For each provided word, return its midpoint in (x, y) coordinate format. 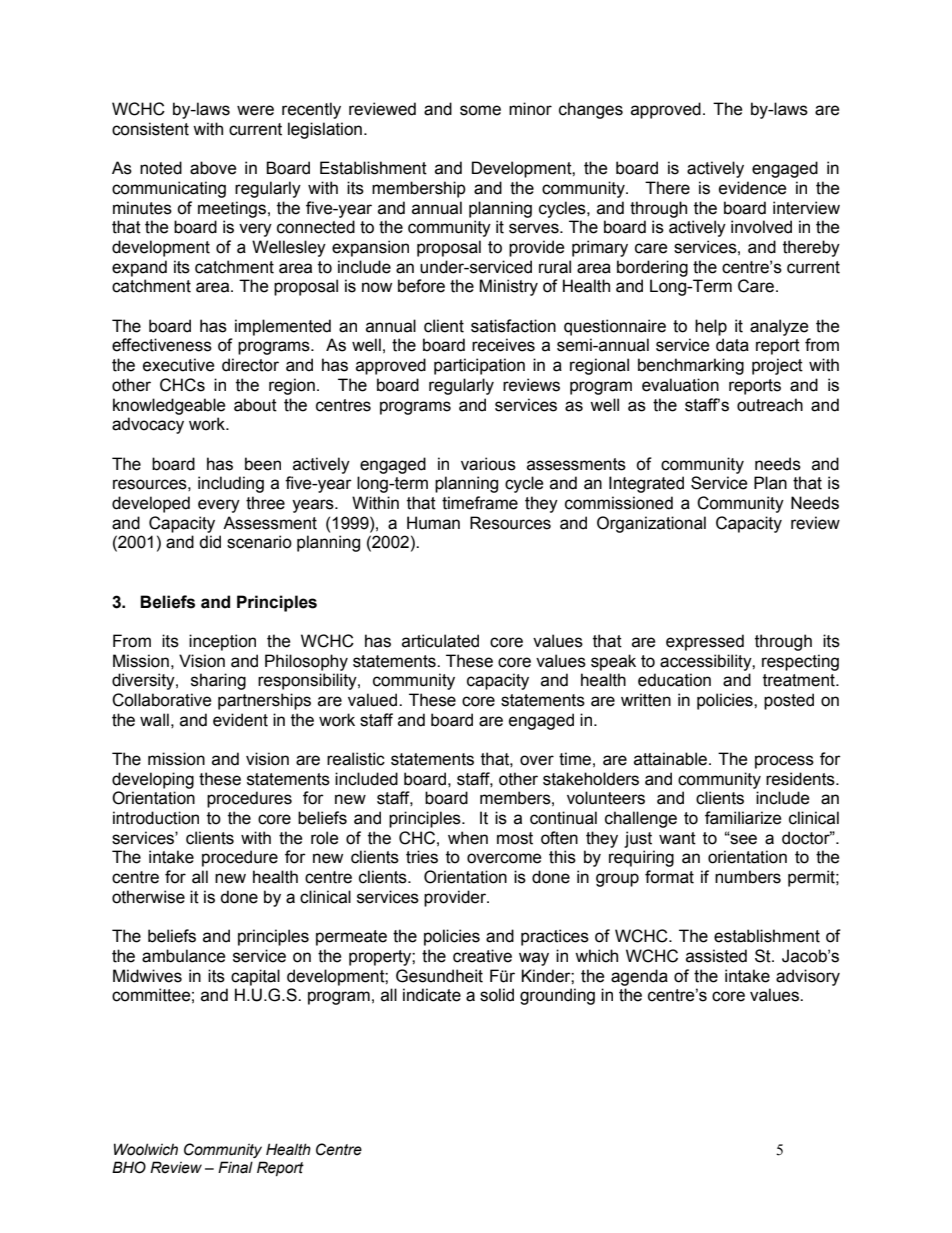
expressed (705, 642)
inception (222, 642)
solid (497, 995)
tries (422, 857)
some (480, 110)
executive (178, 365)
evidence (752, 188)
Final (235, 1167)
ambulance (183, 956)
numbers (748, 877)
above (213, 168)
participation (479, 366)
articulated (440, 641)
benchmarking (691, 366)
